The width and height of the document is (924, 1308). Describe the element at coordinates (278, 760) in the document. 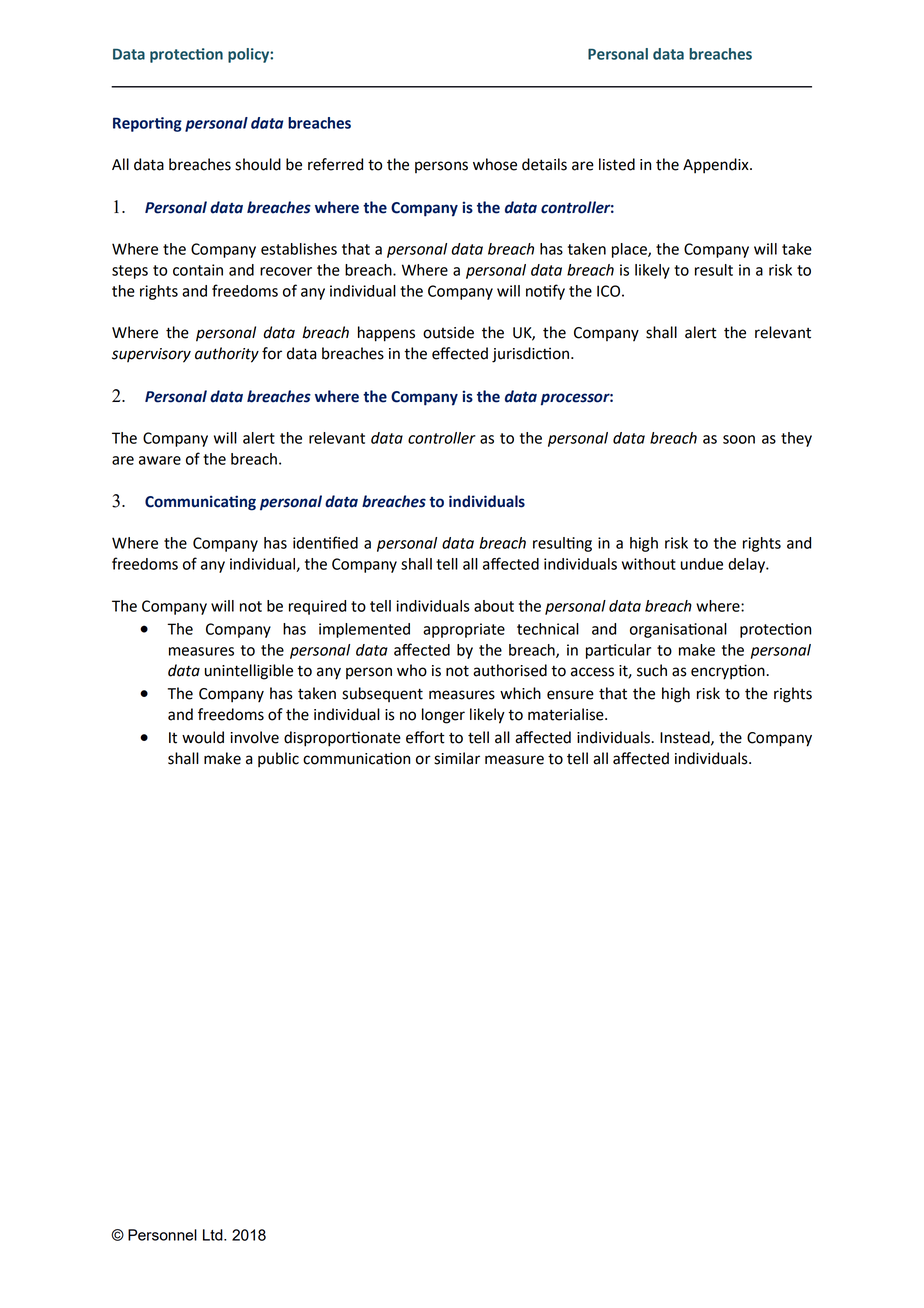

I see `public` at that location.
